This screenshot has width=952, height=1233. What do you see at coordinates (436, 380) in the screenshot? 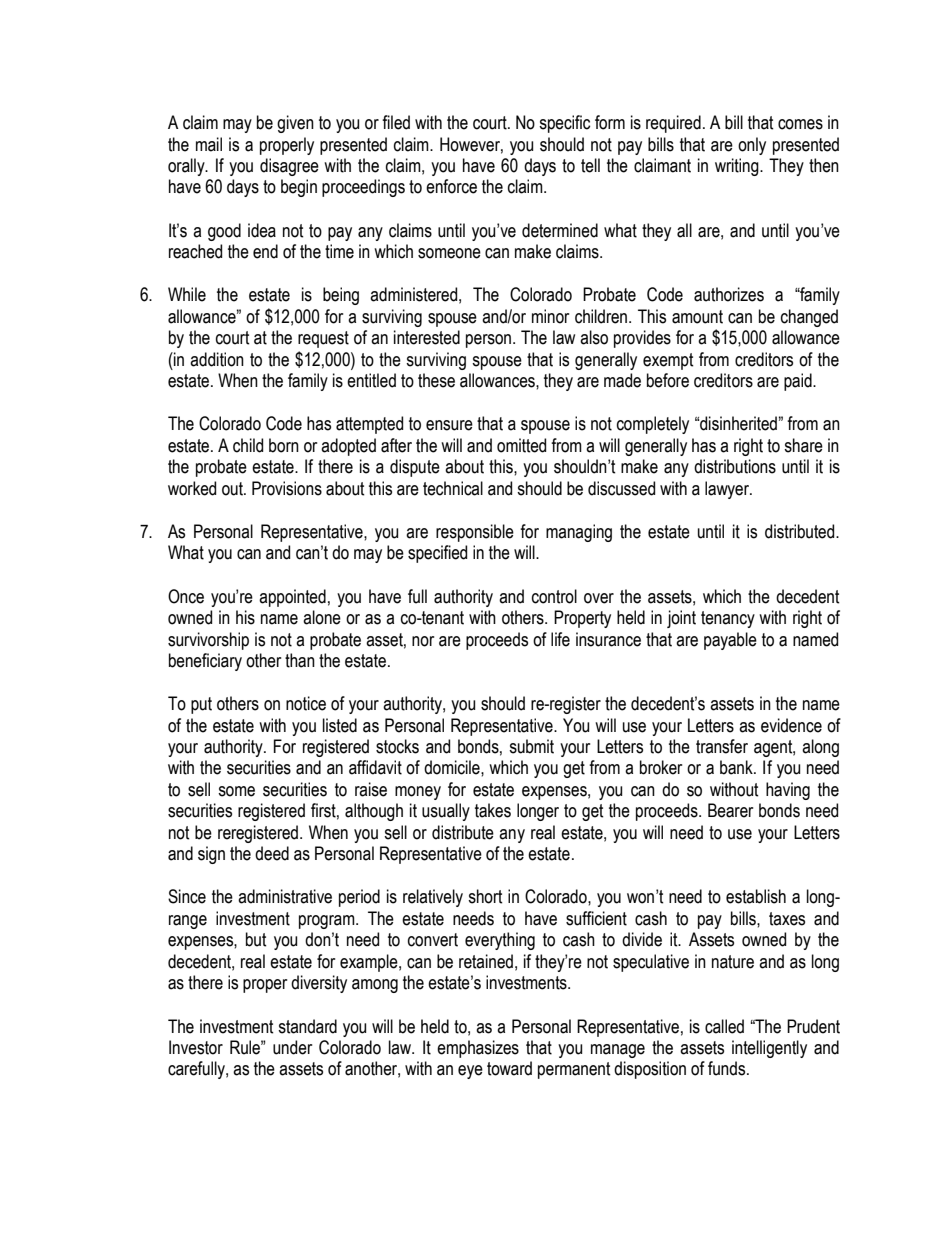
I see `these` at bounding box center [436, 380].
